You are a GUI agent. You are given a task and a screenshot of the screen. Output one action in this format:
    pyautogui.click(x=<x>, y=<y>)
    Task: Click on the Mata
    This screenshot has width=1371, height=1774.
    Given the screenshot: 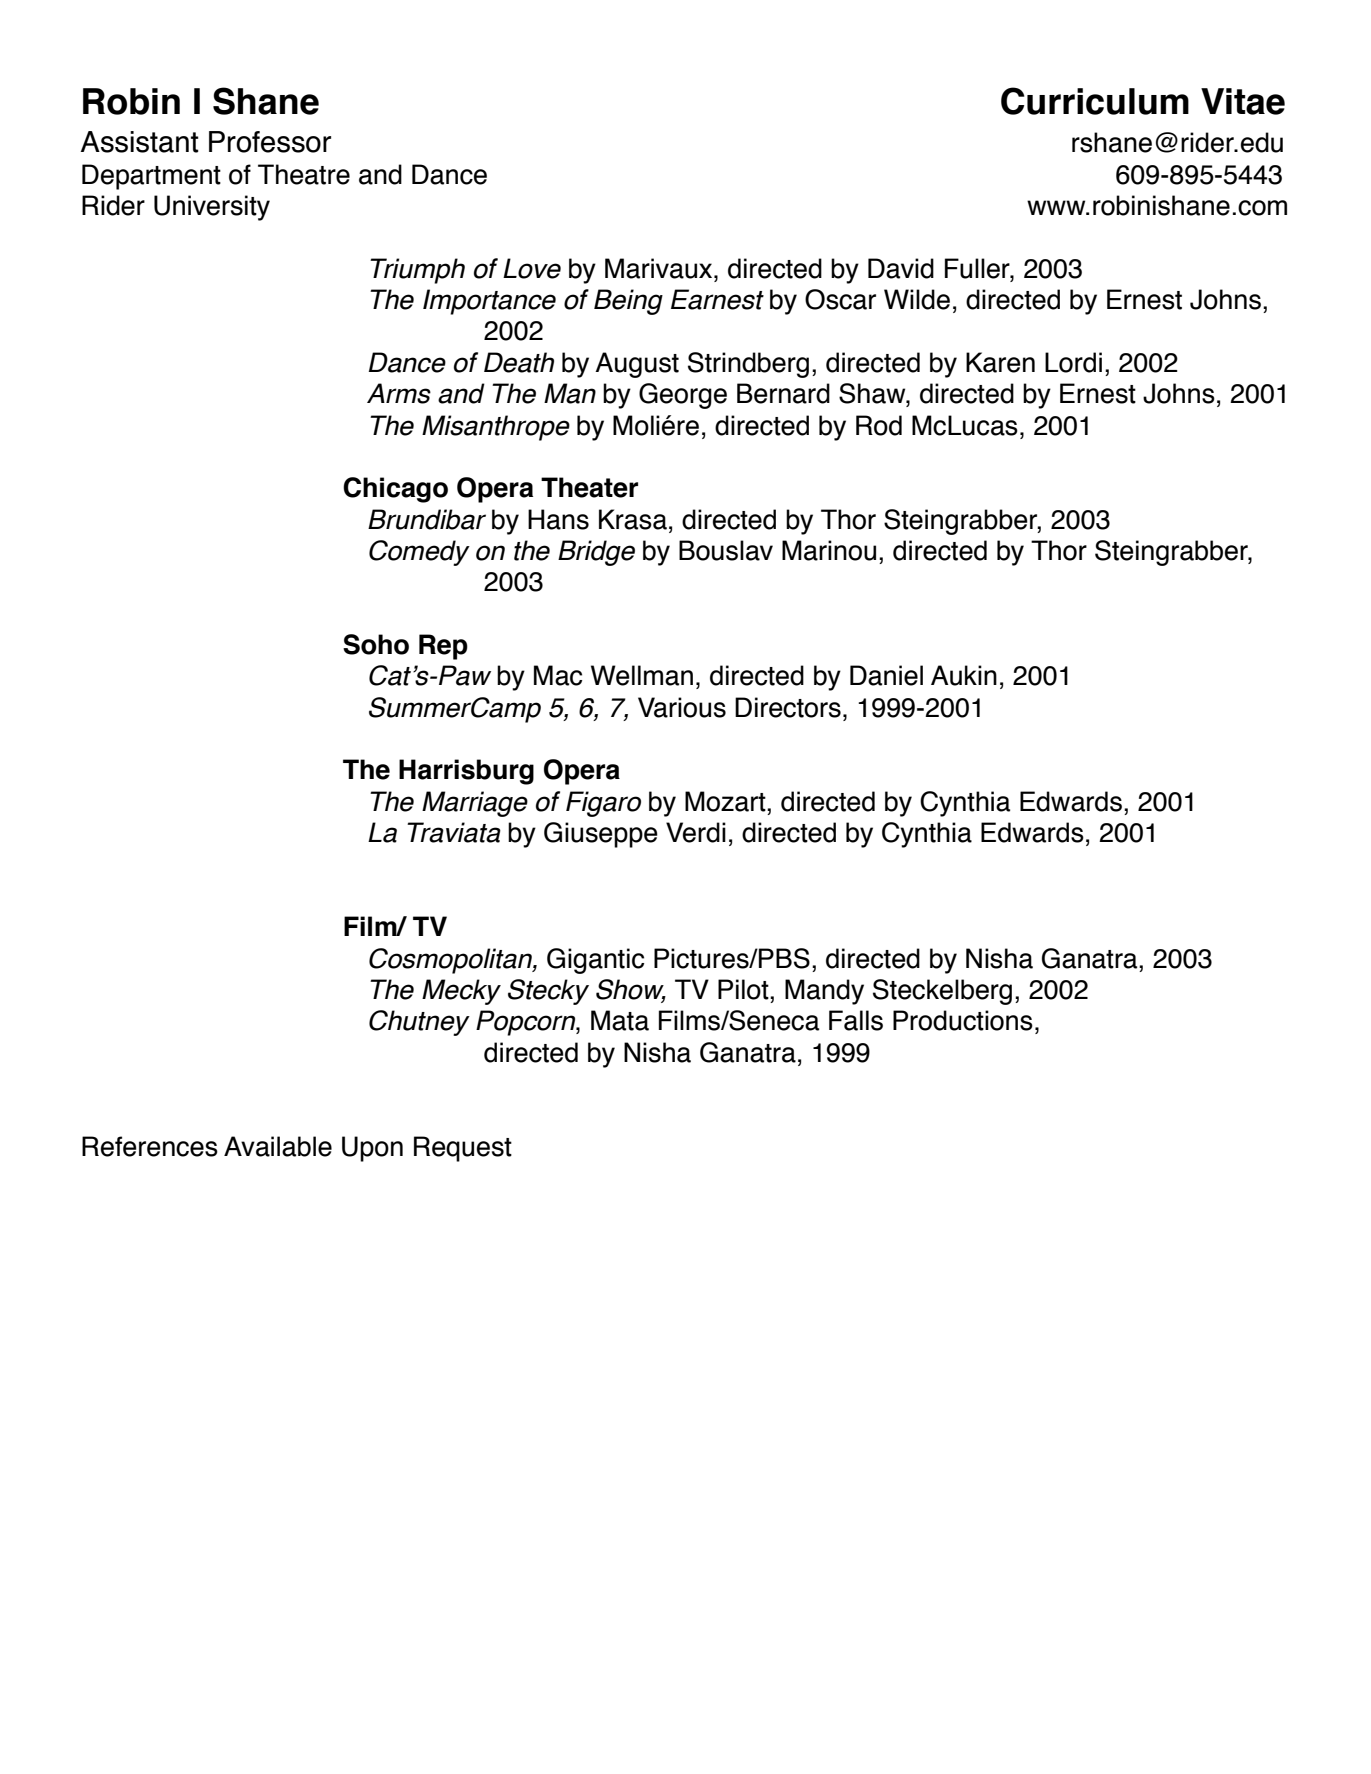 What is the action you would take?
    pyautogui.click(x=620, y=1020)
